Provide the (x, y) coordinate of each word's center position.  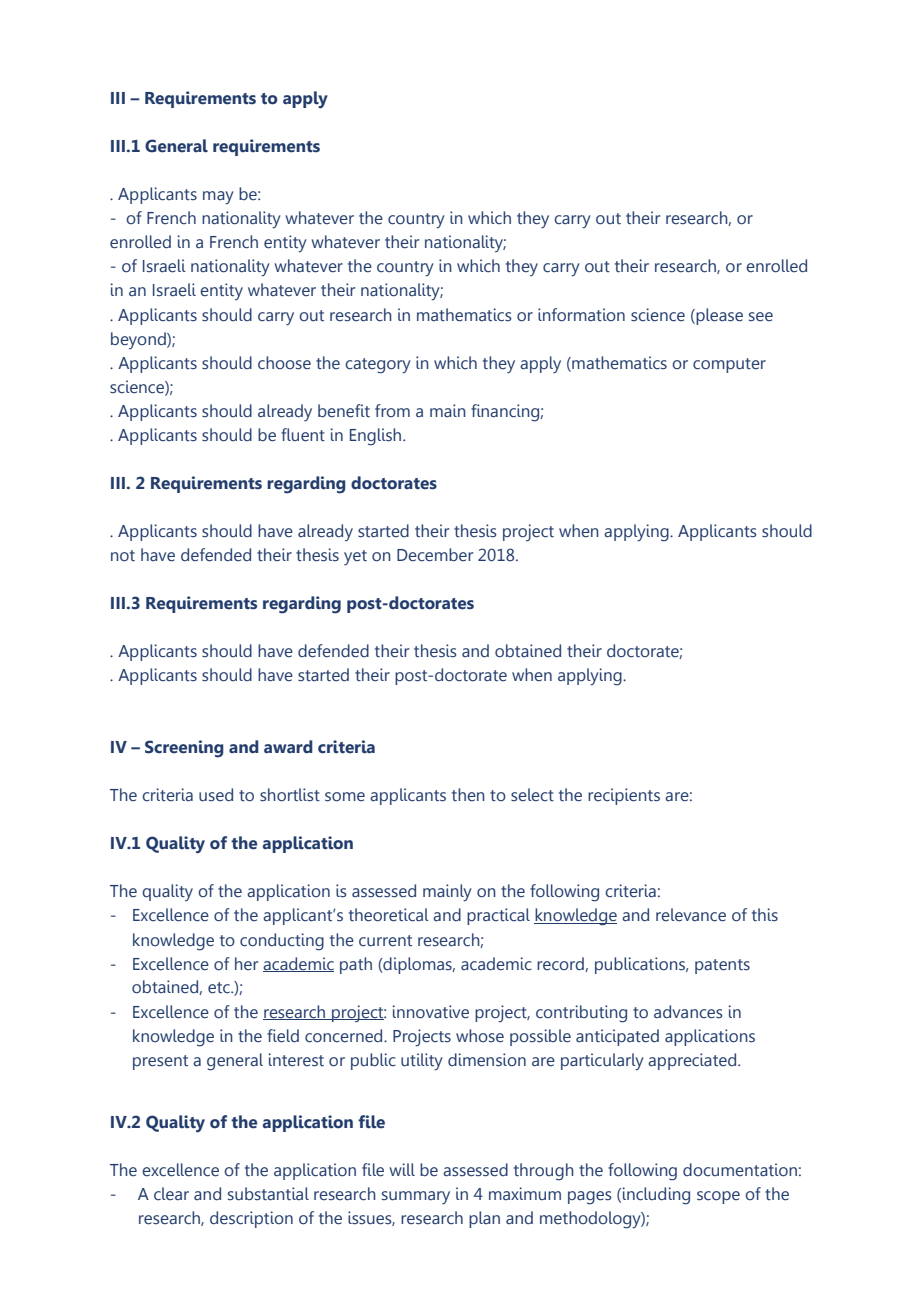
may (218, 198)
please (718, 316)
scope (718, 1197)
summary (416, 1197)
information (581, 315)
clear (171, 1194)
